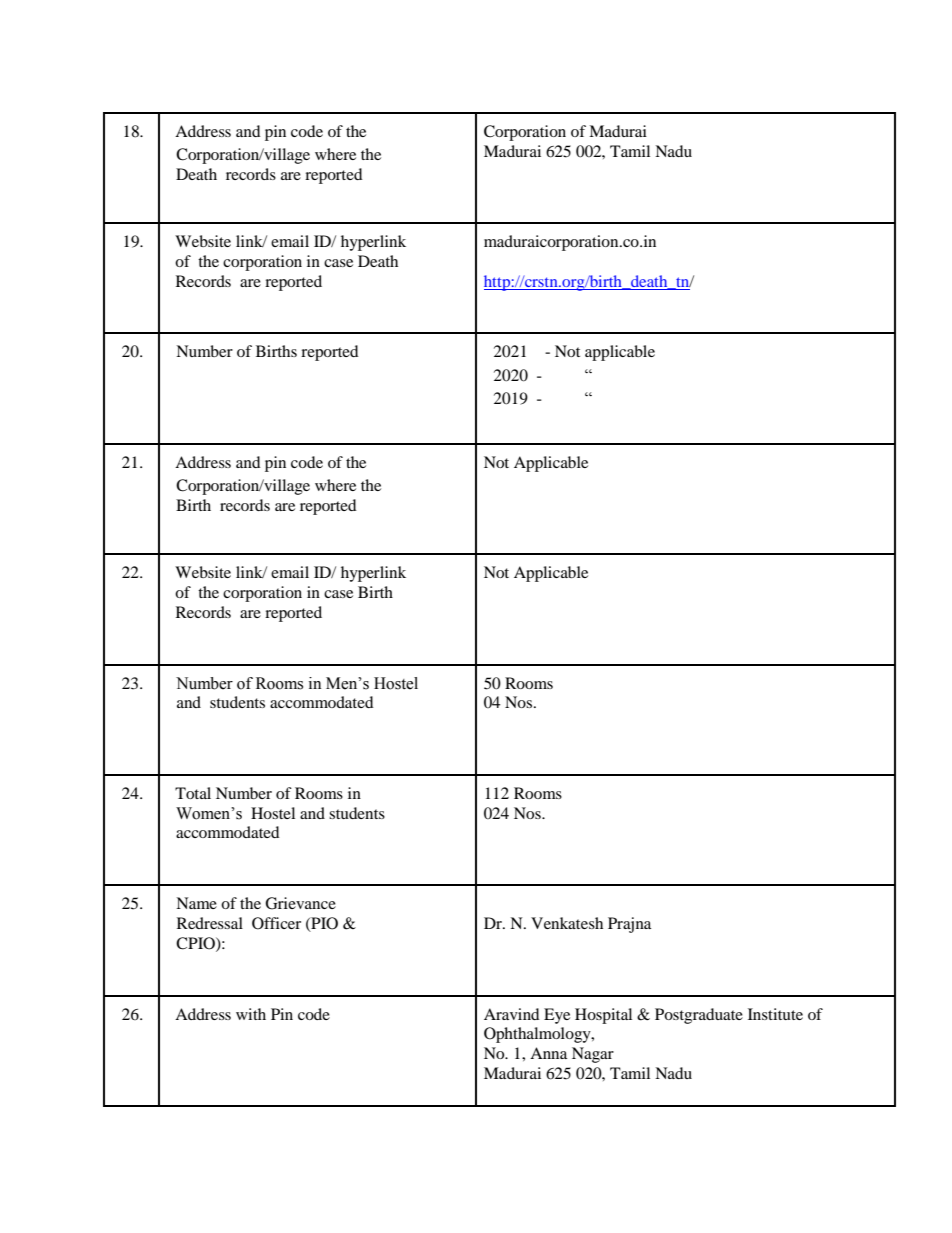  What do you see at coordinates (276, 923) in the page?
I see `Officer` at bounding box center [276, 923].
